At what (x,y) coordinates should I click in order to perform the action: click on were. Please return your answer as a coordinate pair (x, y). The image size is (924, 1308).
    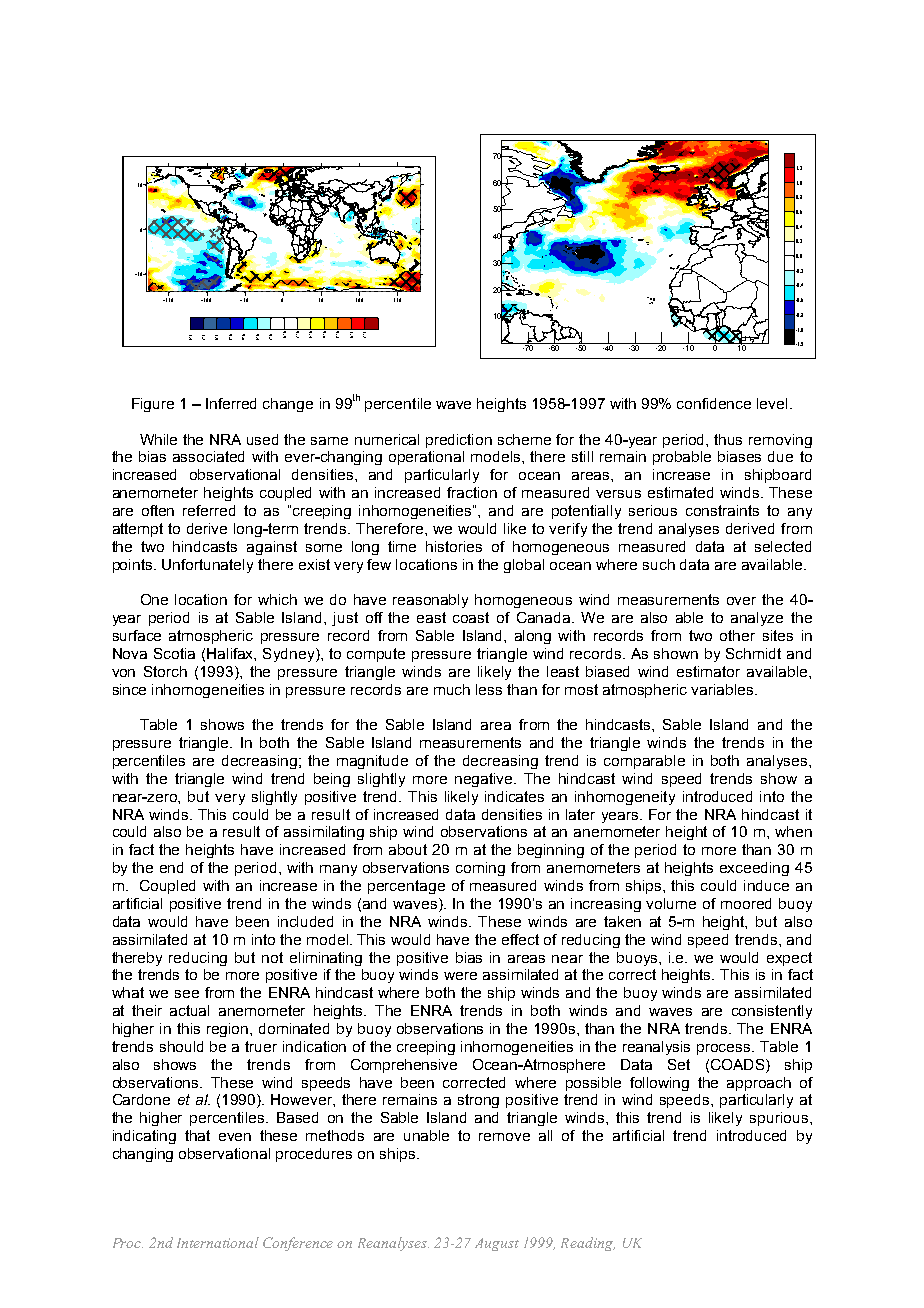
    Looking at the image, I should click on (460, 976).
